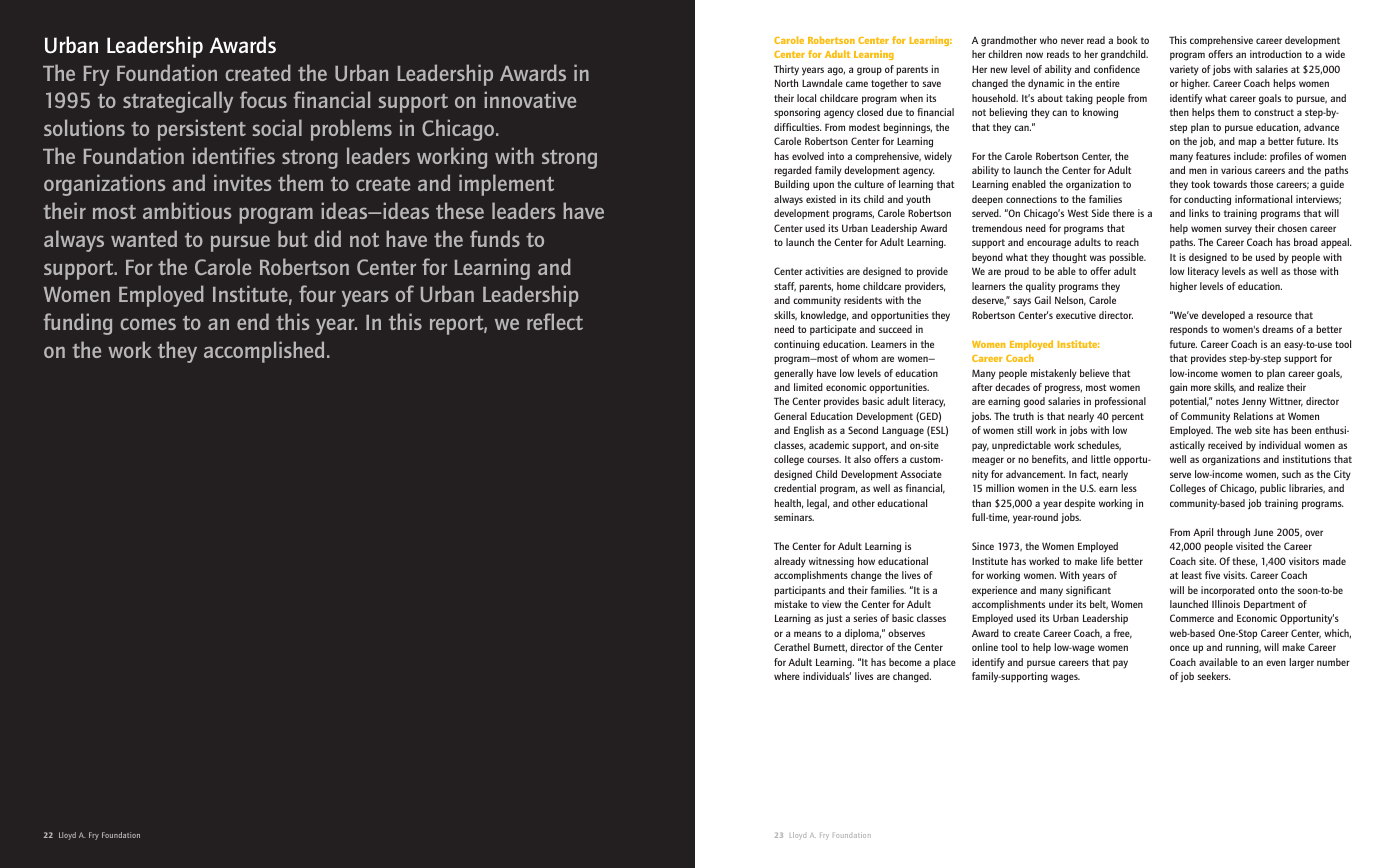 Image resolution: width=1389 pixels, height=868 pixels. Describe the element at coordinates (1184, 70) in the page. I see `variety` at that location.
